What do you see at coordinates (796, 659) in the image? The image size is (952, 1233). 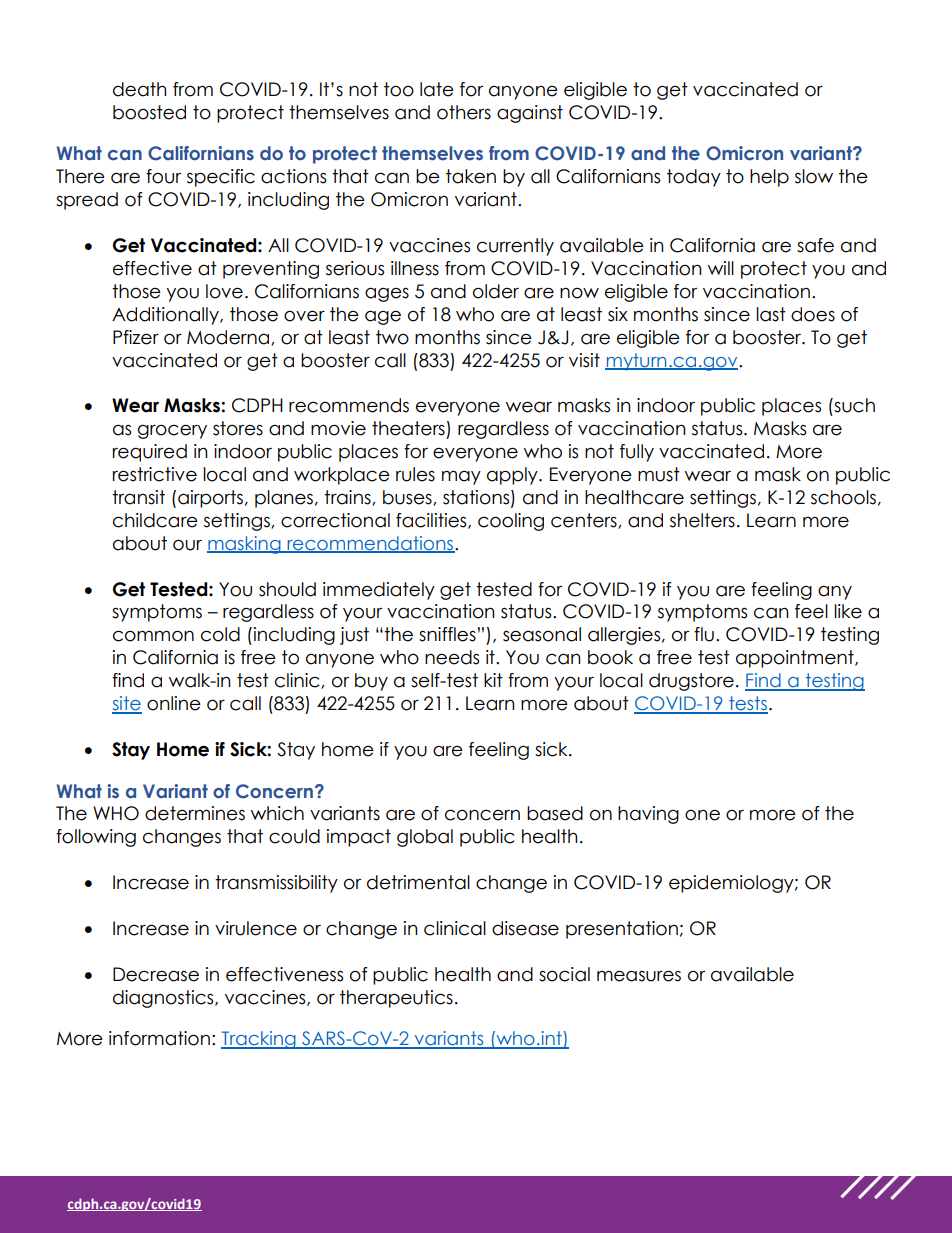 I see `appointment` at bounding box center [796, 659].
